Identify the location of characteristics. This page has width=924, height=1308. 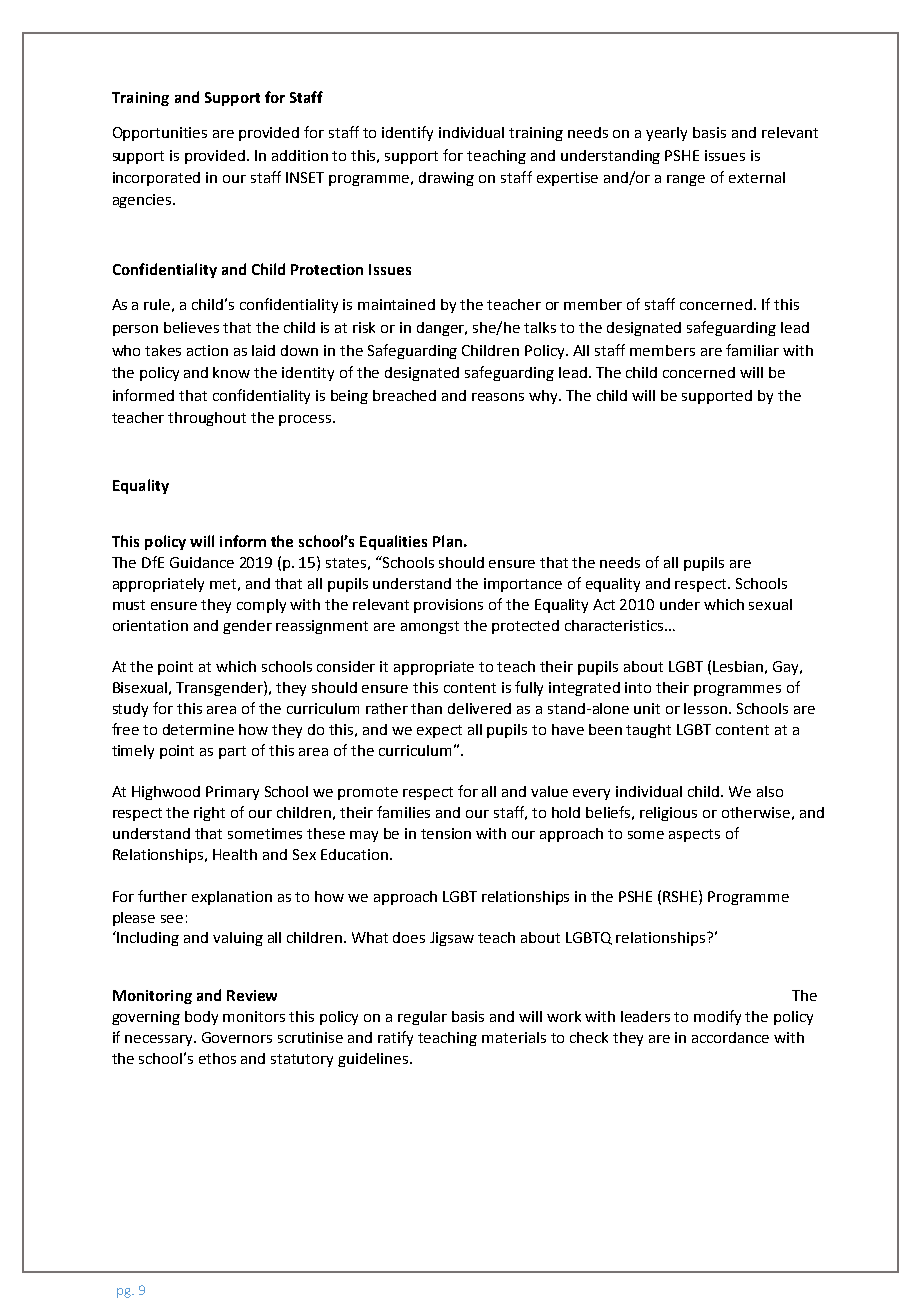
(615, 625).
